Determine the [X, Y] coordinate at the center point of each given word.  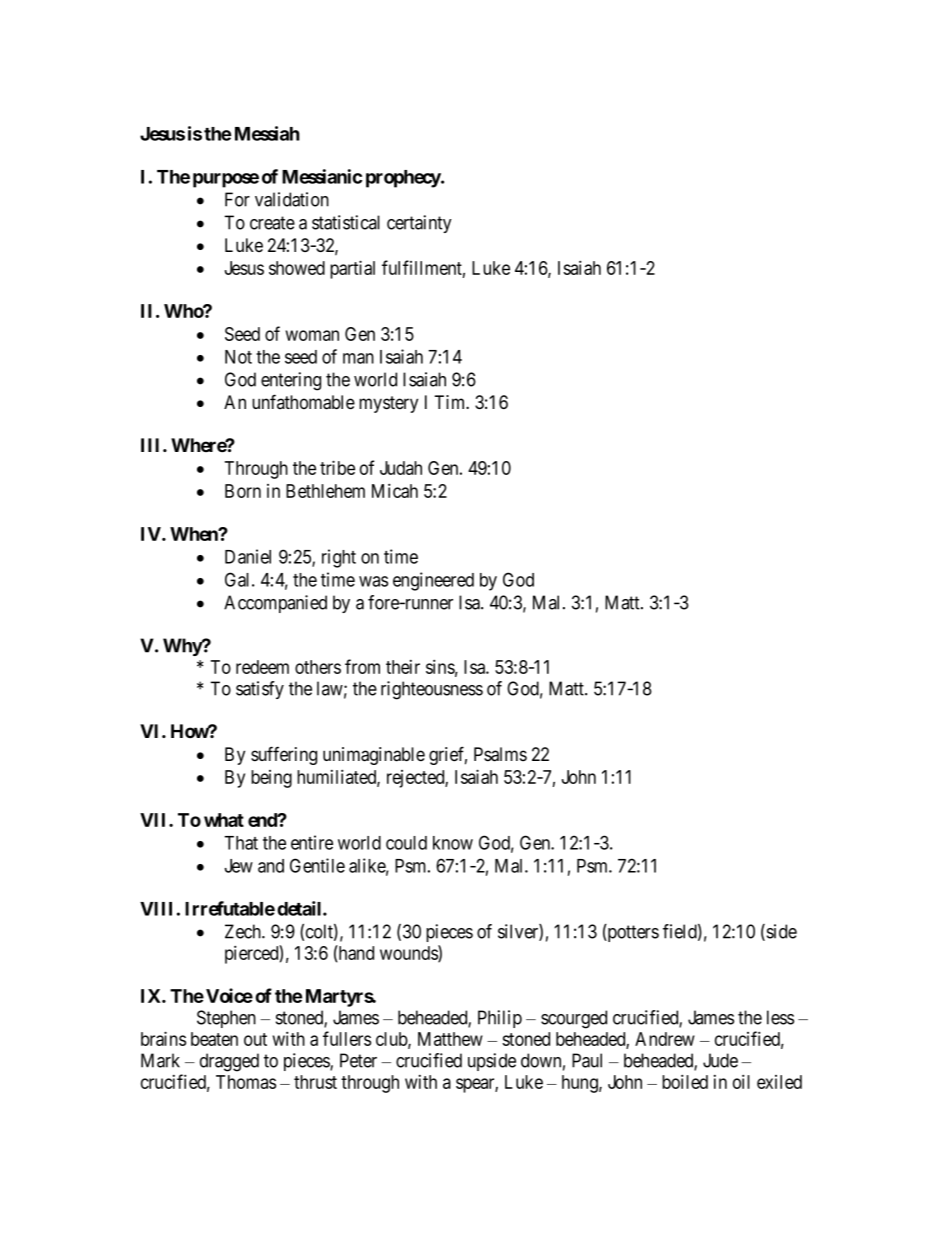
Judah [401, 468]
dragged [229, 1062]
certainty [419, 224]
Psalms [500, 754]
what [224, 820]
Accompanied [275, 604]
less [780, 1017]
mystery [388, 404]
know [453, 843]
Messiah [267, 133]
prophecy [404, 179]
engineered [433, 581]
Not [238, 357]
